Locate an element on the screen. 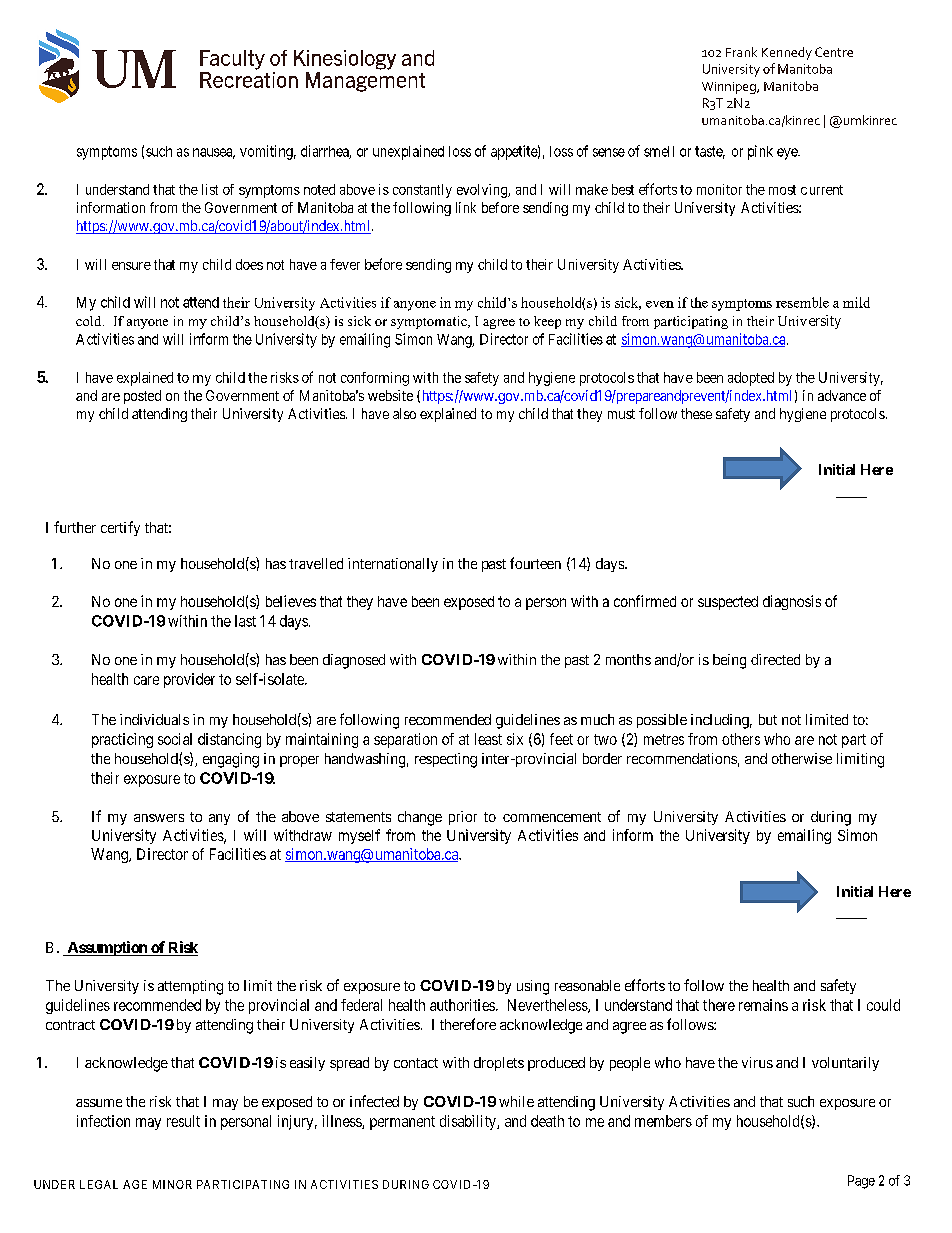 This screenshot has height=1233, width=952. fourteen is located at coordinates (535, 563).
